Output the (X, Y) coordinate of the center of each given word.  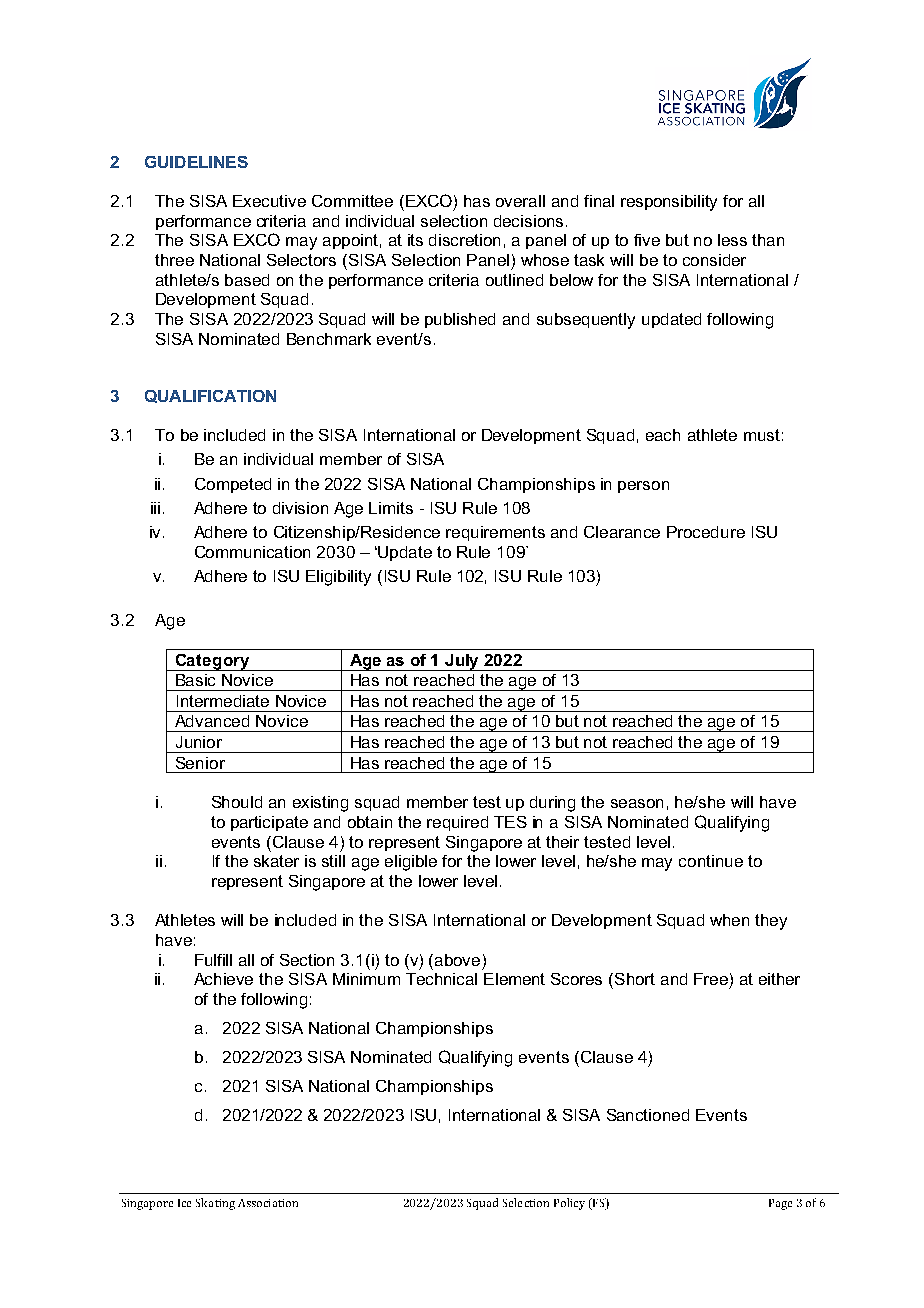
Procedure (706, 532)
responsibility (669, 203)
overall (520, 201)
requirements (495, 533)
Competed (233, 485)
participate (269, 823)
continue (711, 861)
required (457, 823)
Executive (269, 201)
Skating (215, 1204)
